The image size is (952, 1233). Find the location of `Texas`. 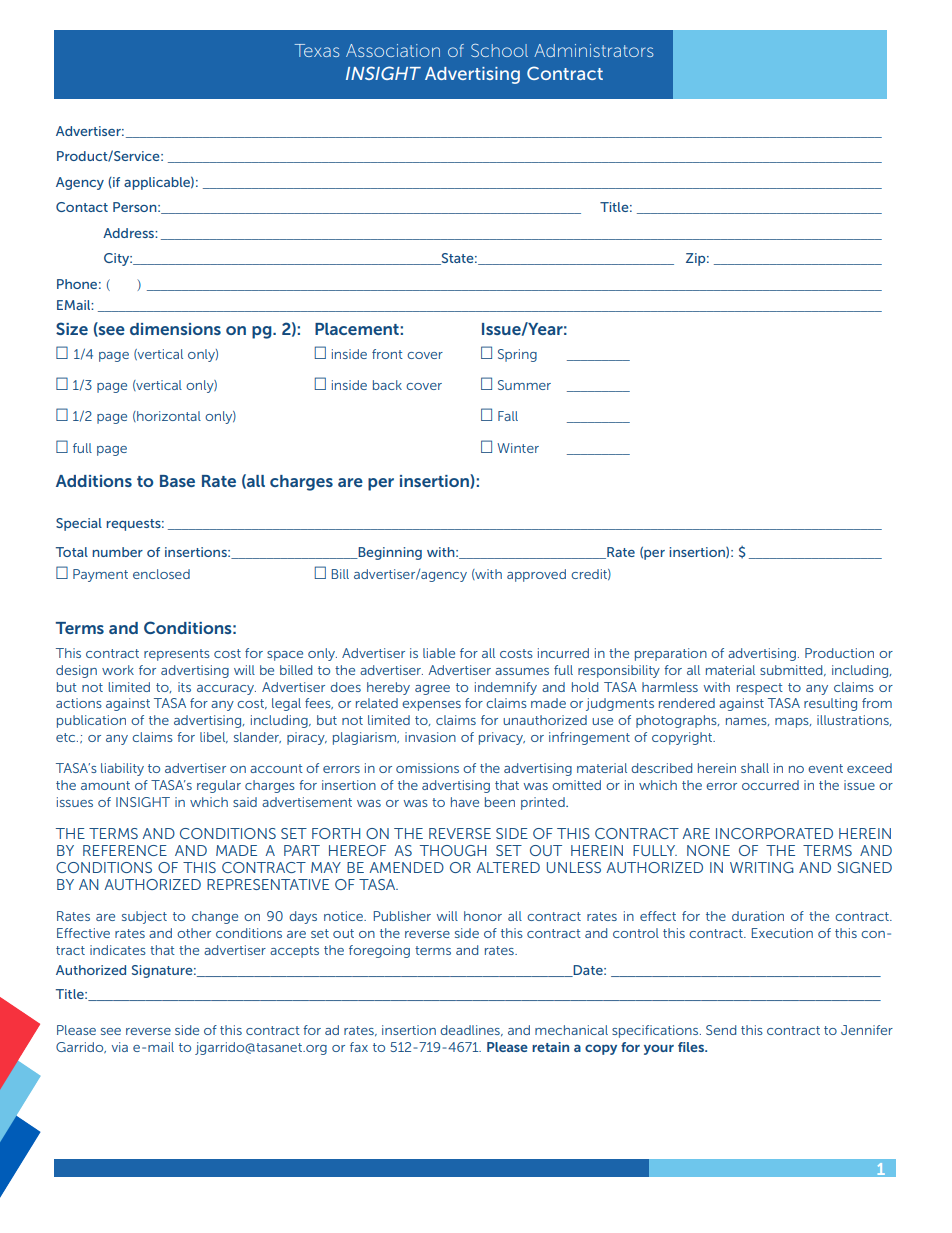

Texas is located at coordinates (317, 50).
